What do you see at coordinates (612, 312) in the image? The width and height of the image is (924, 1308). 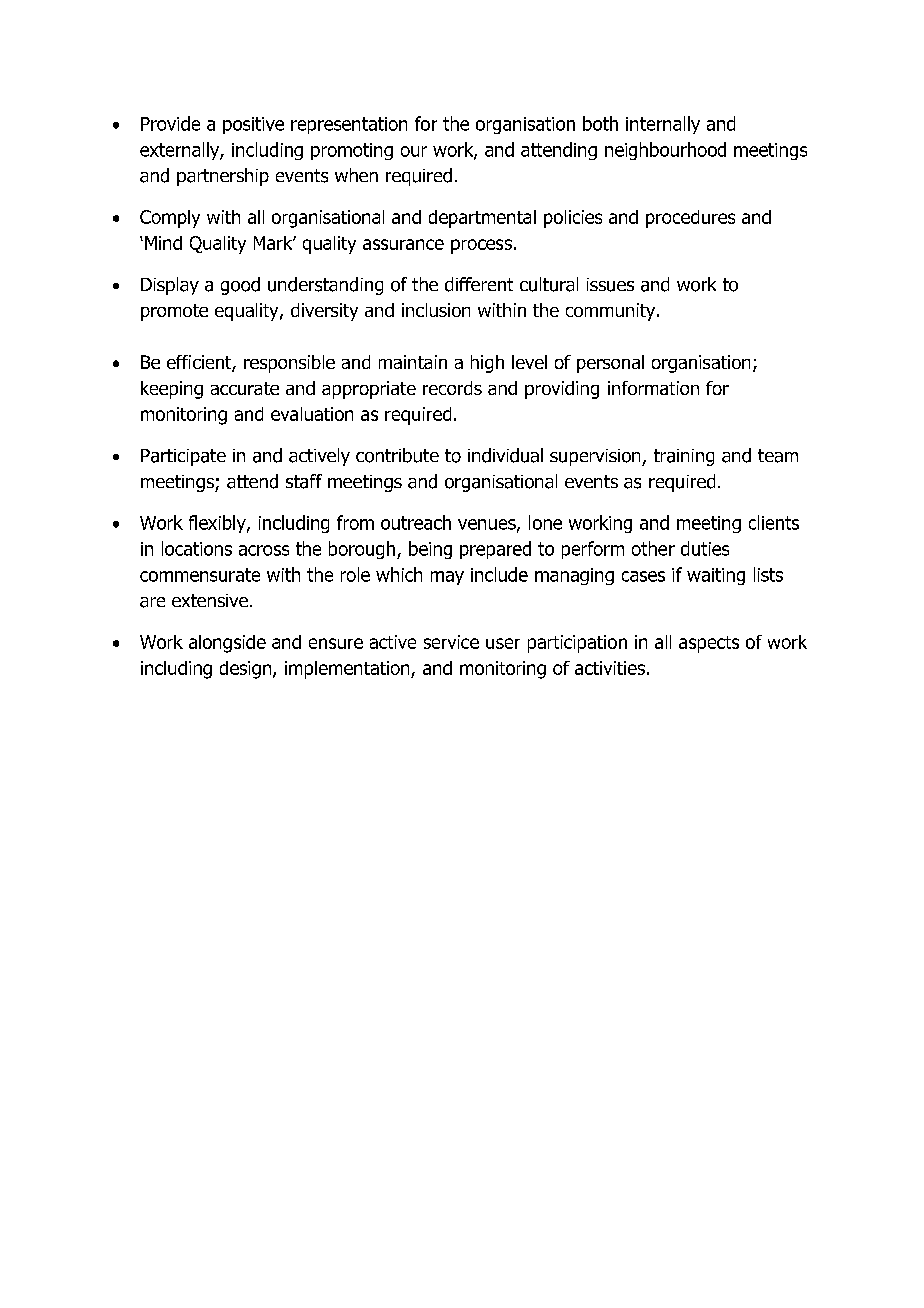 I see `community` at bounding box center [612, 312].
